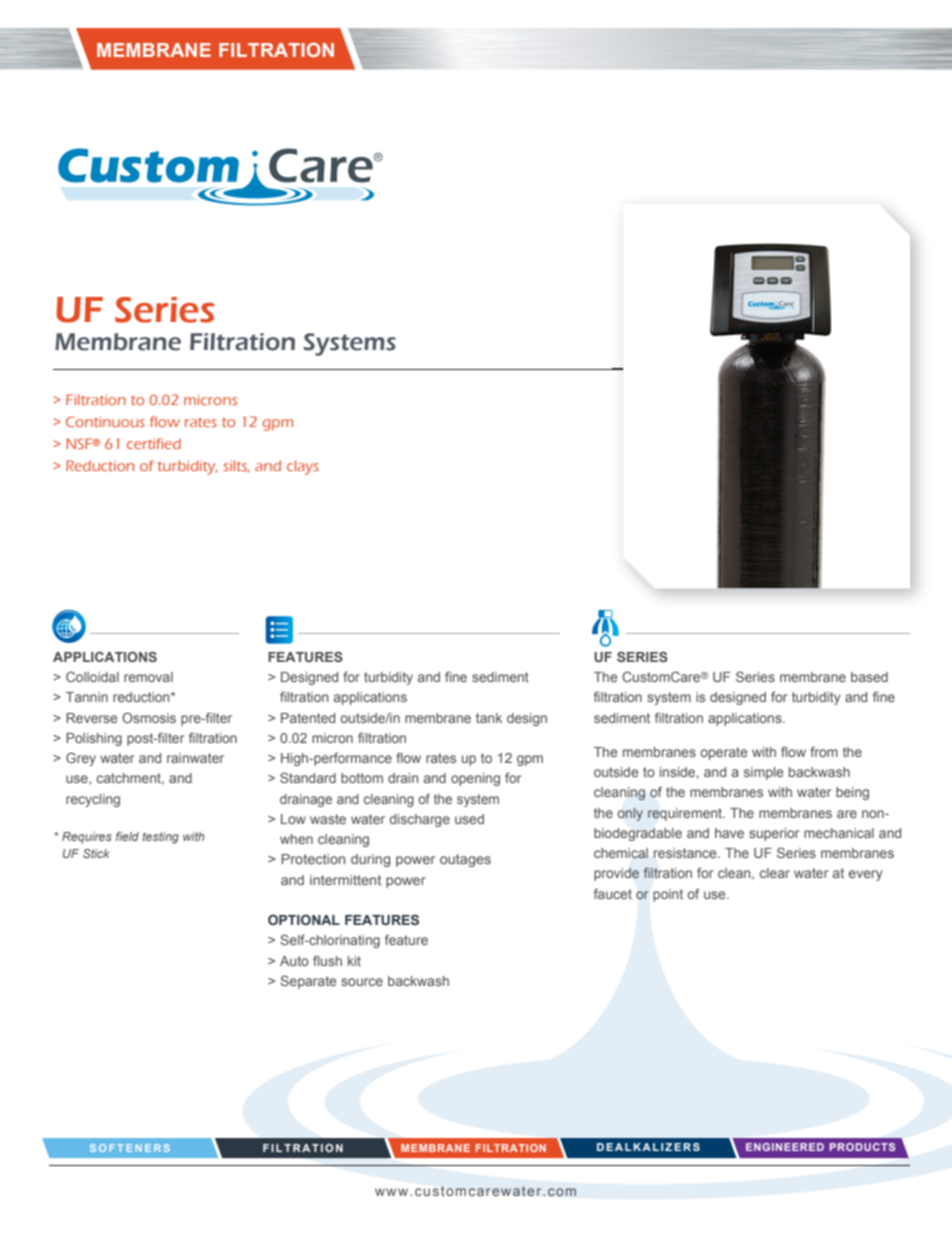 This screenshot has width=952, height=1233. Describe the element at coordinates (362, 982) in the screenshot. I see `source` at that location.
